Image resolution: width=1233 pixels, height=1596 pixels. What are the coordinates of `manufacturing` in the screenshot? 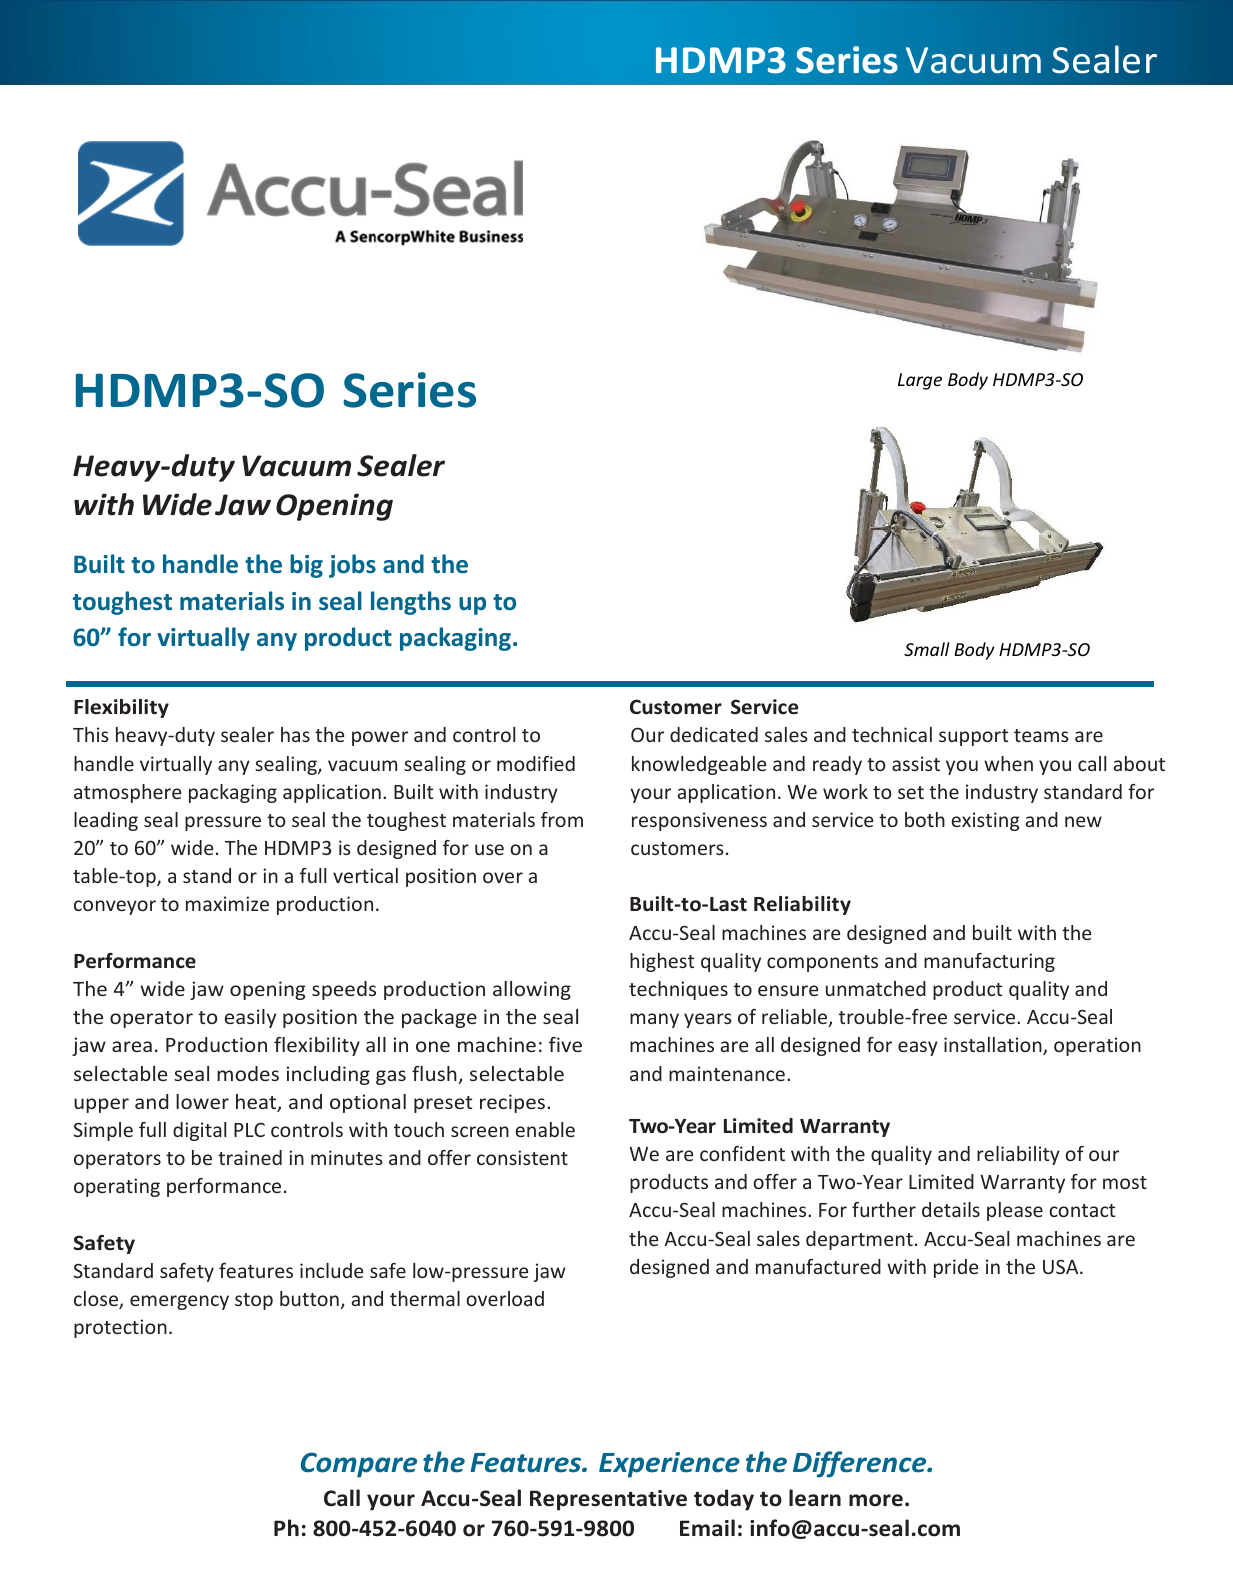 It's located at (989, 962).
